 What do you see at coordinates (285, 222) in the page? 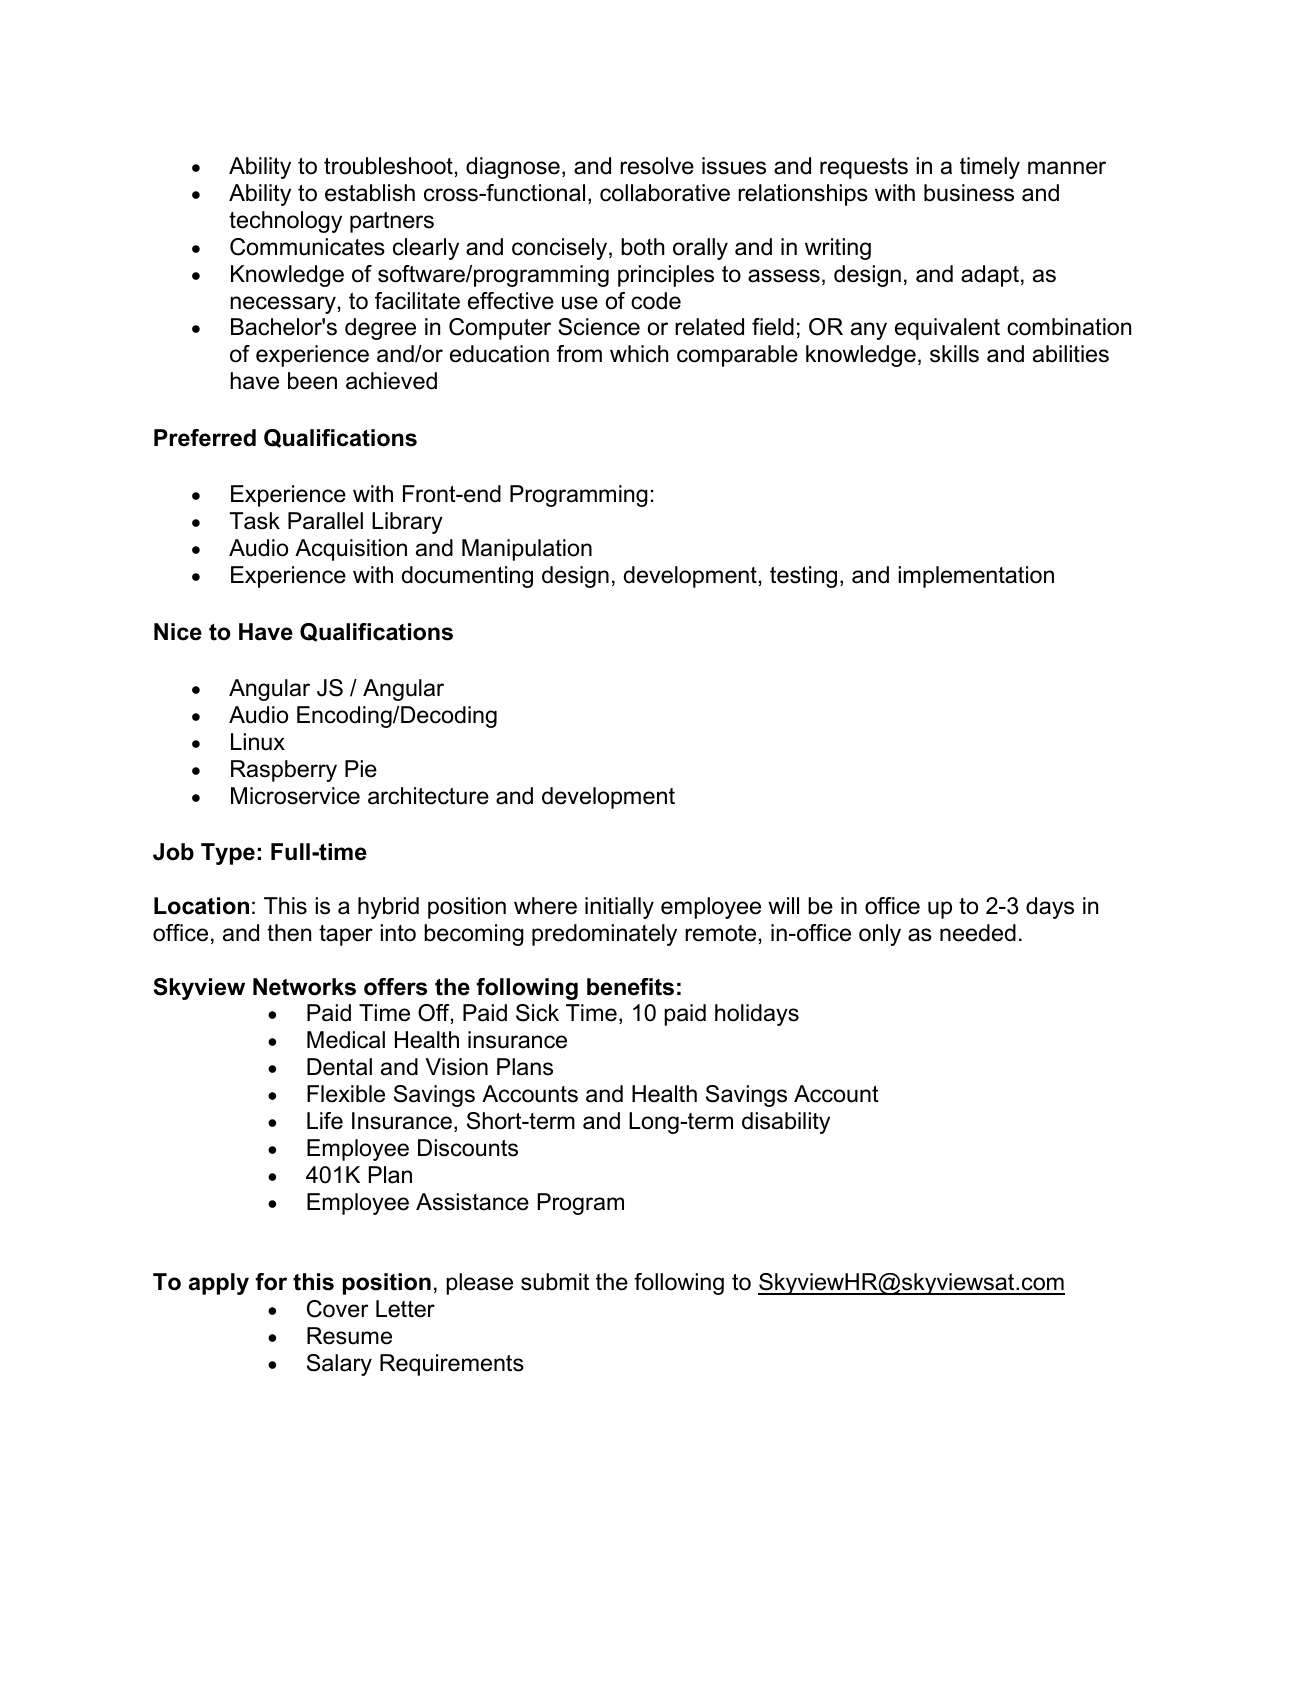
I see `technology` at bounding box center [285, 222].
